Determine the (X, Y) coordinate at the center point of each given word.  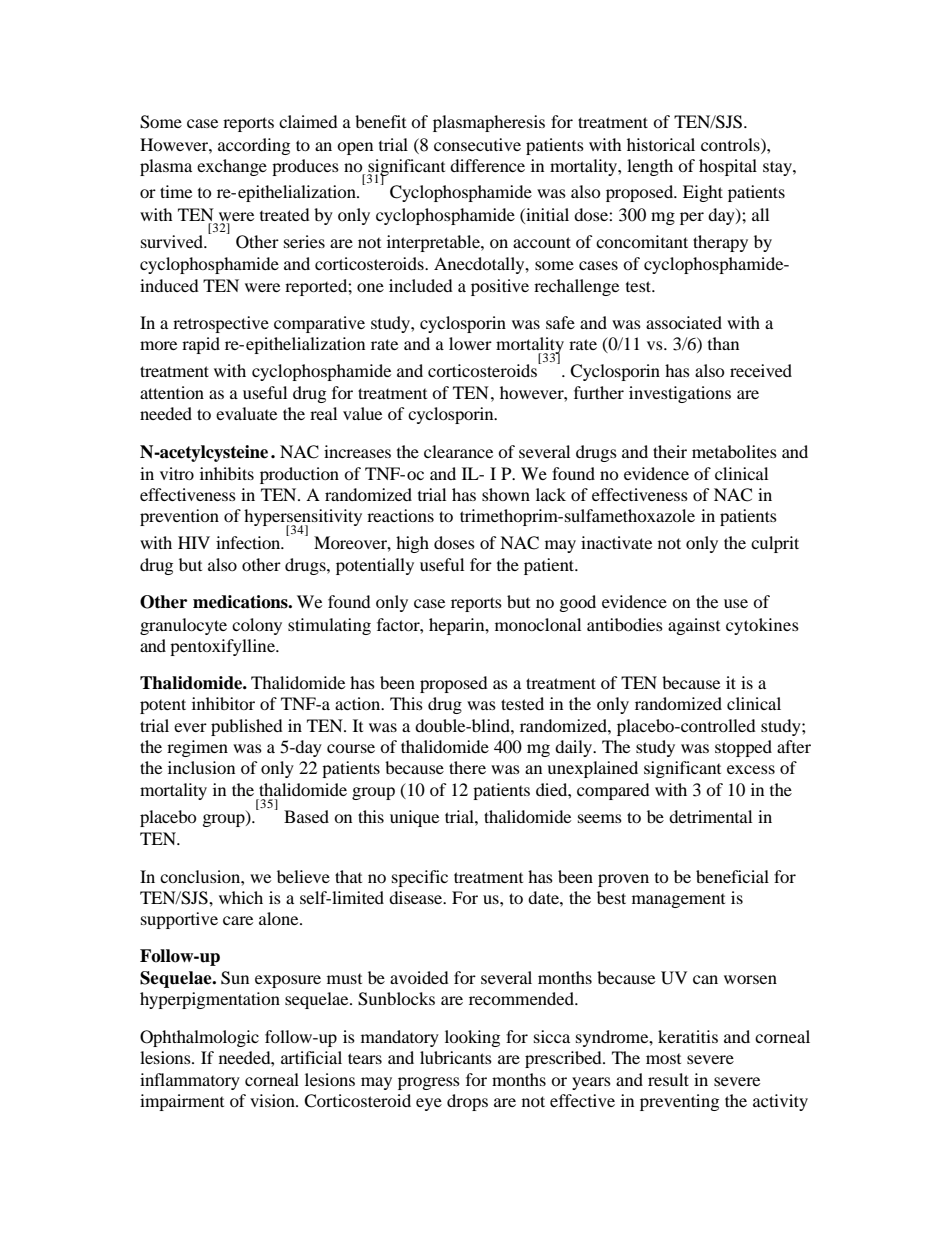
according (254, 146)
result (668, 1079)
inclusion (201, 767)
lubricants (456, 1057)
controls (731, 144)
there (467, 767)
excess (751, 769)
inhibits (227, 473)
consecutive (477, 144)
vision (273, 1100)
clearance (458, 451)
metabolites (734, 451)
